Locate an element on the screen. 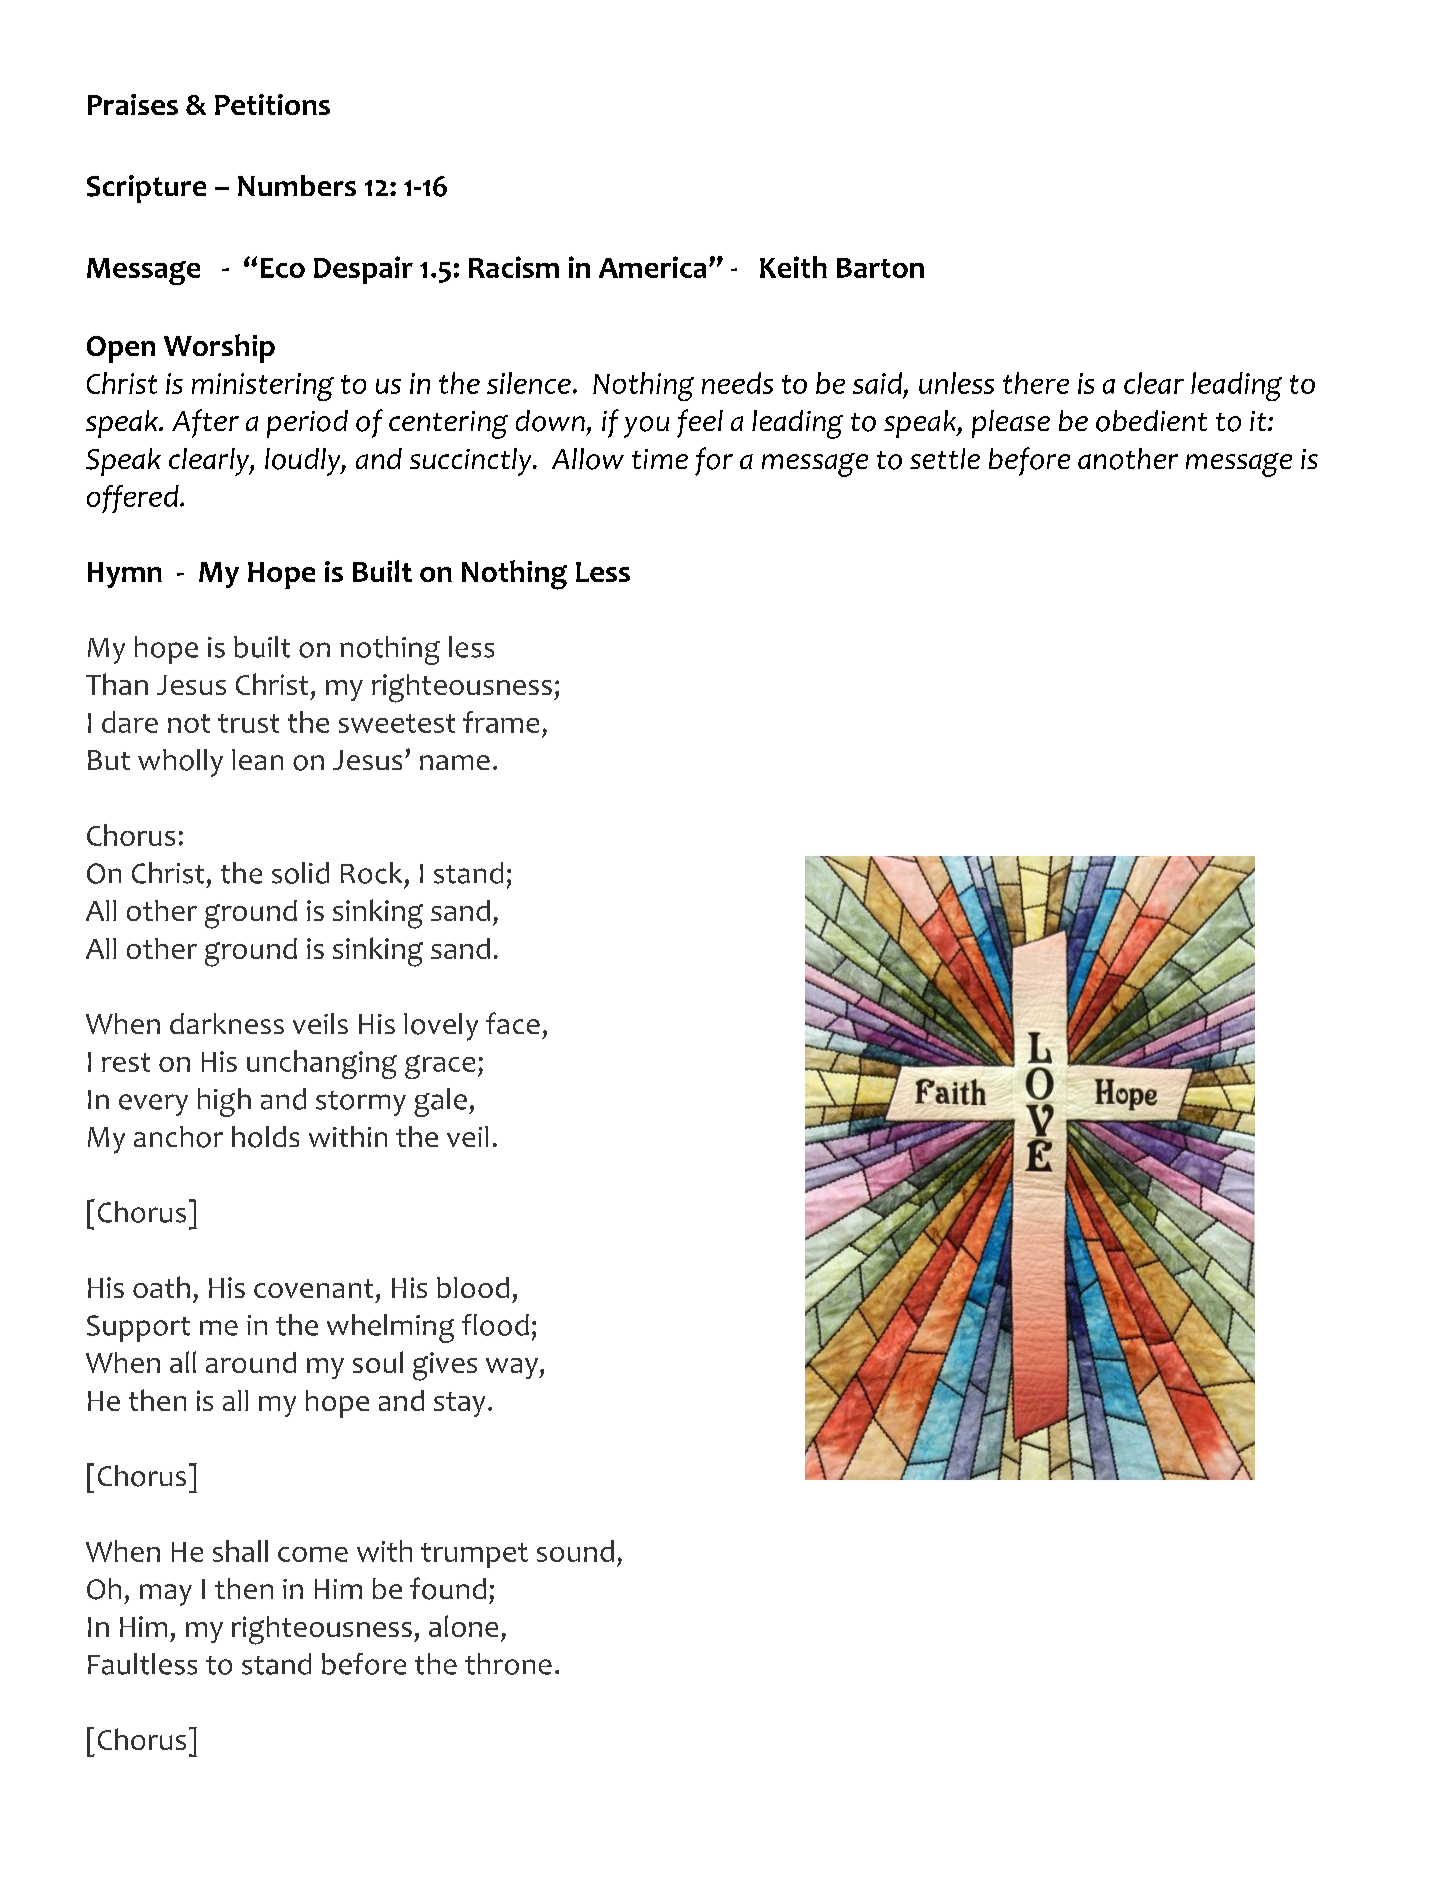  may is located at coordinates (166, 1595).
